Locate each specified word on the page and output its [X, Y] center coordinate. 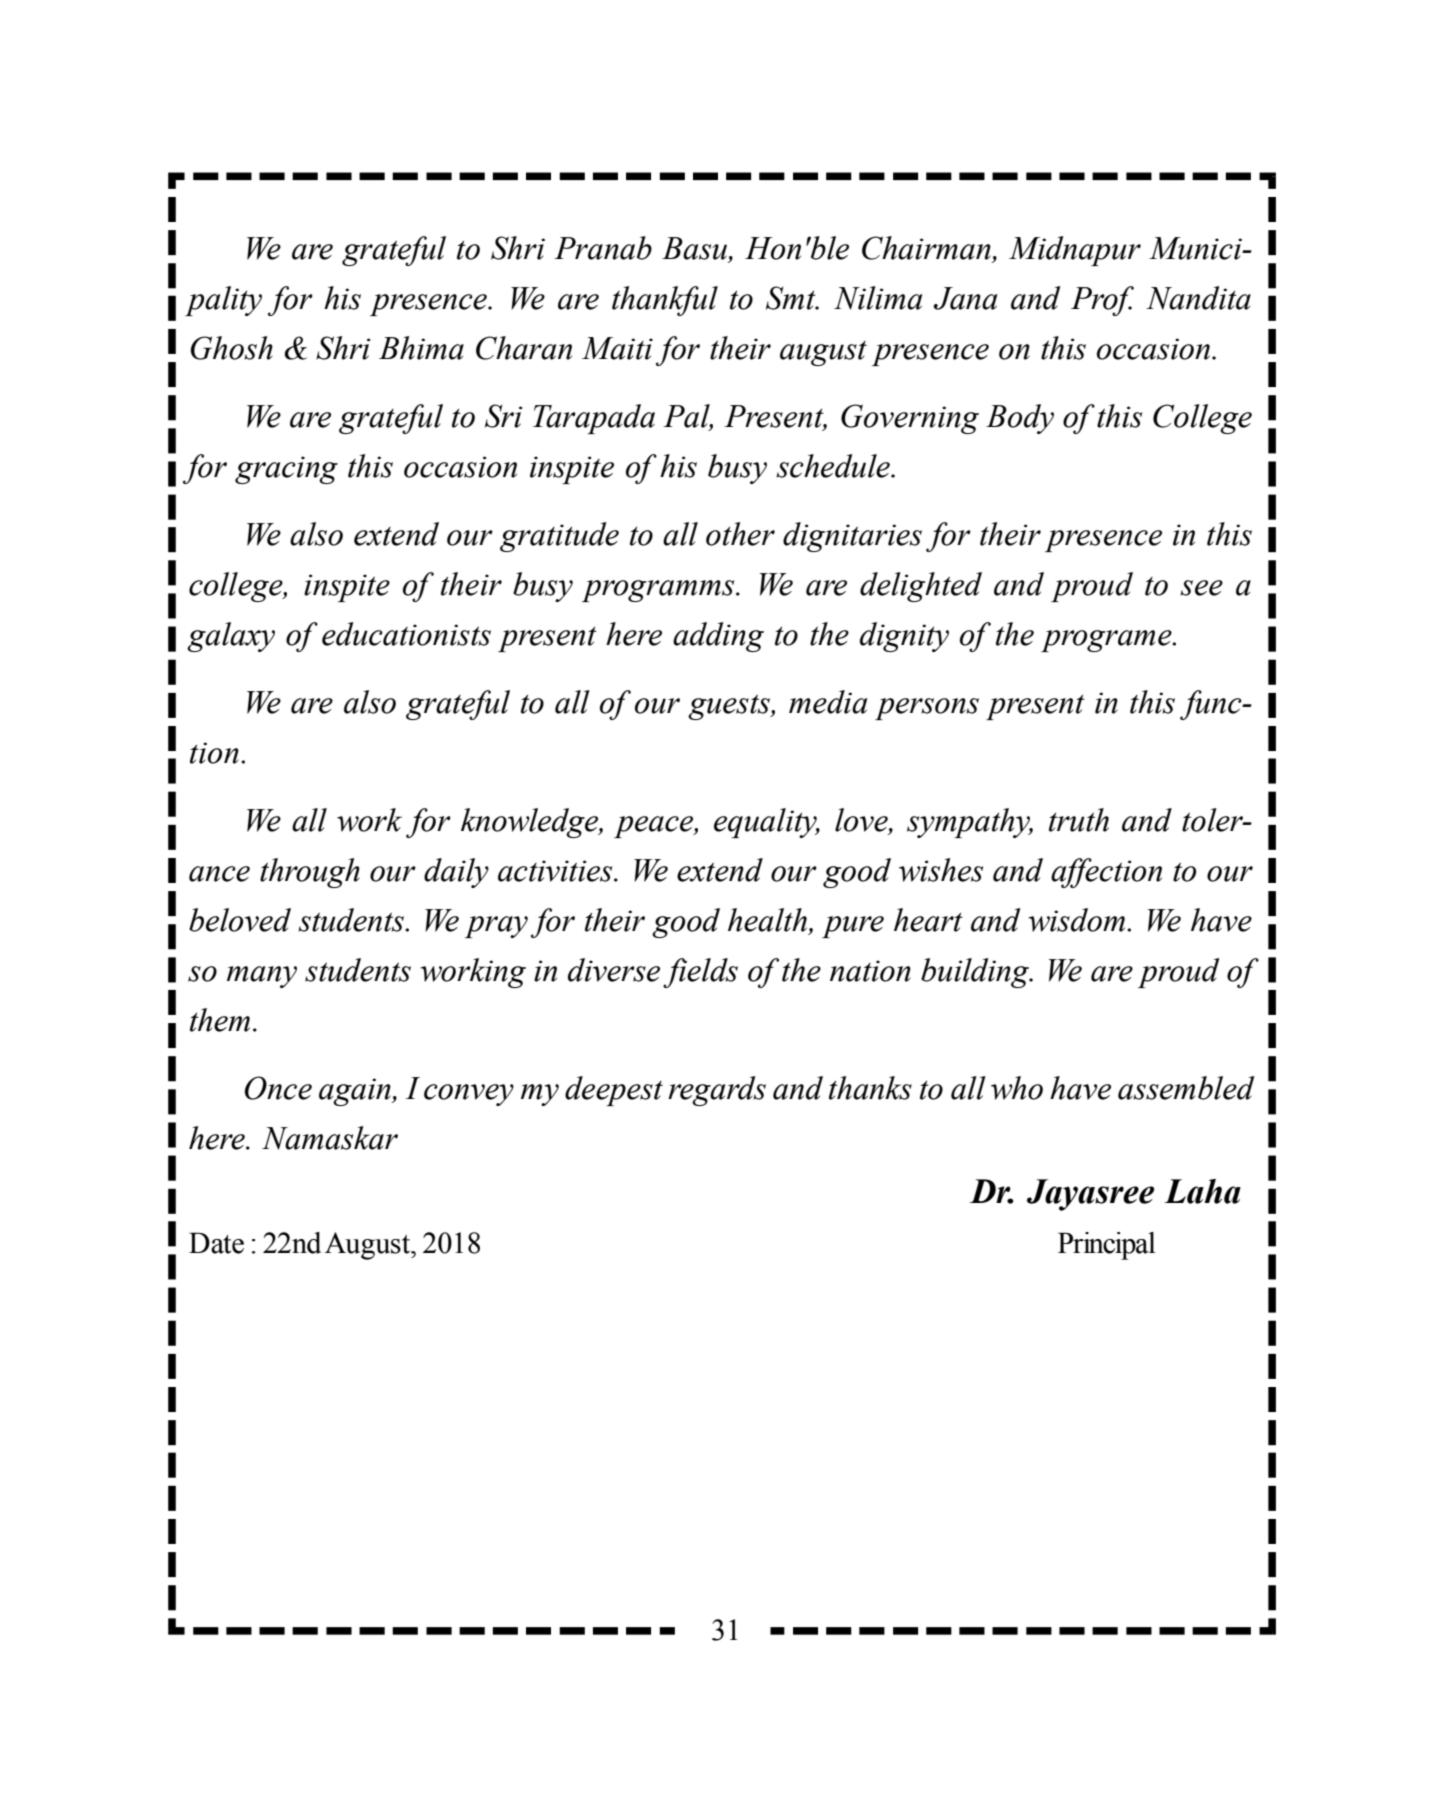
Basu [696, 249]
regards [717, 1091]
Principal [1107, 1246]
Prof [1102, 301]
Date [216, 1243]
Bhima [421, 348]
